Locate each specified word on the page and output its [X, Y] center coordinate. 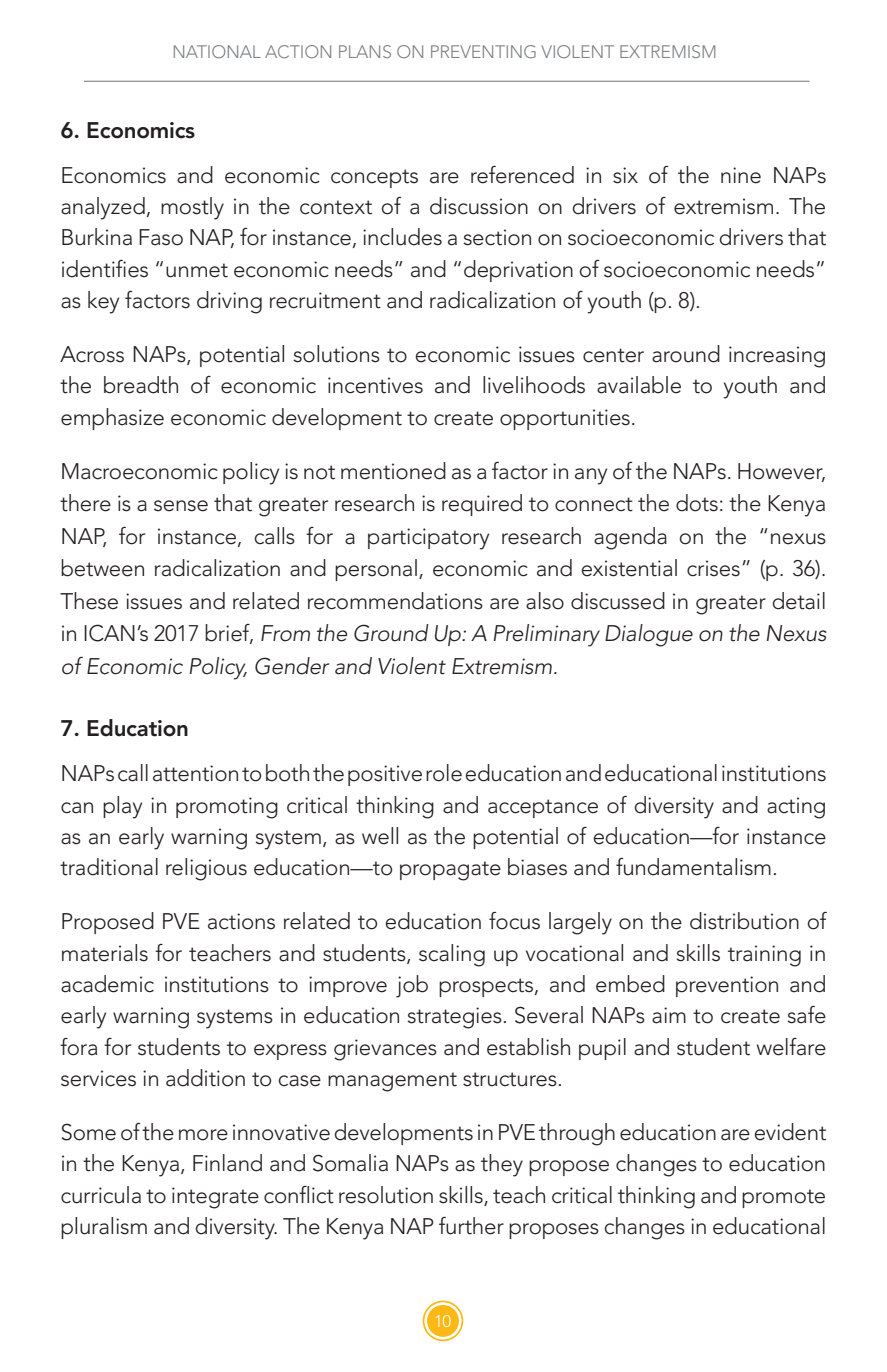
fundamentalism [693, 867]
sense [181, 506]
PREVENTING [483, 51]
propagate [450, 871]
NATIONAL [217, 51]
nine [741, 175]
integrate [215, 1198]
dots [697, 503]
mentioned [393, 471]
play [122, 807]
